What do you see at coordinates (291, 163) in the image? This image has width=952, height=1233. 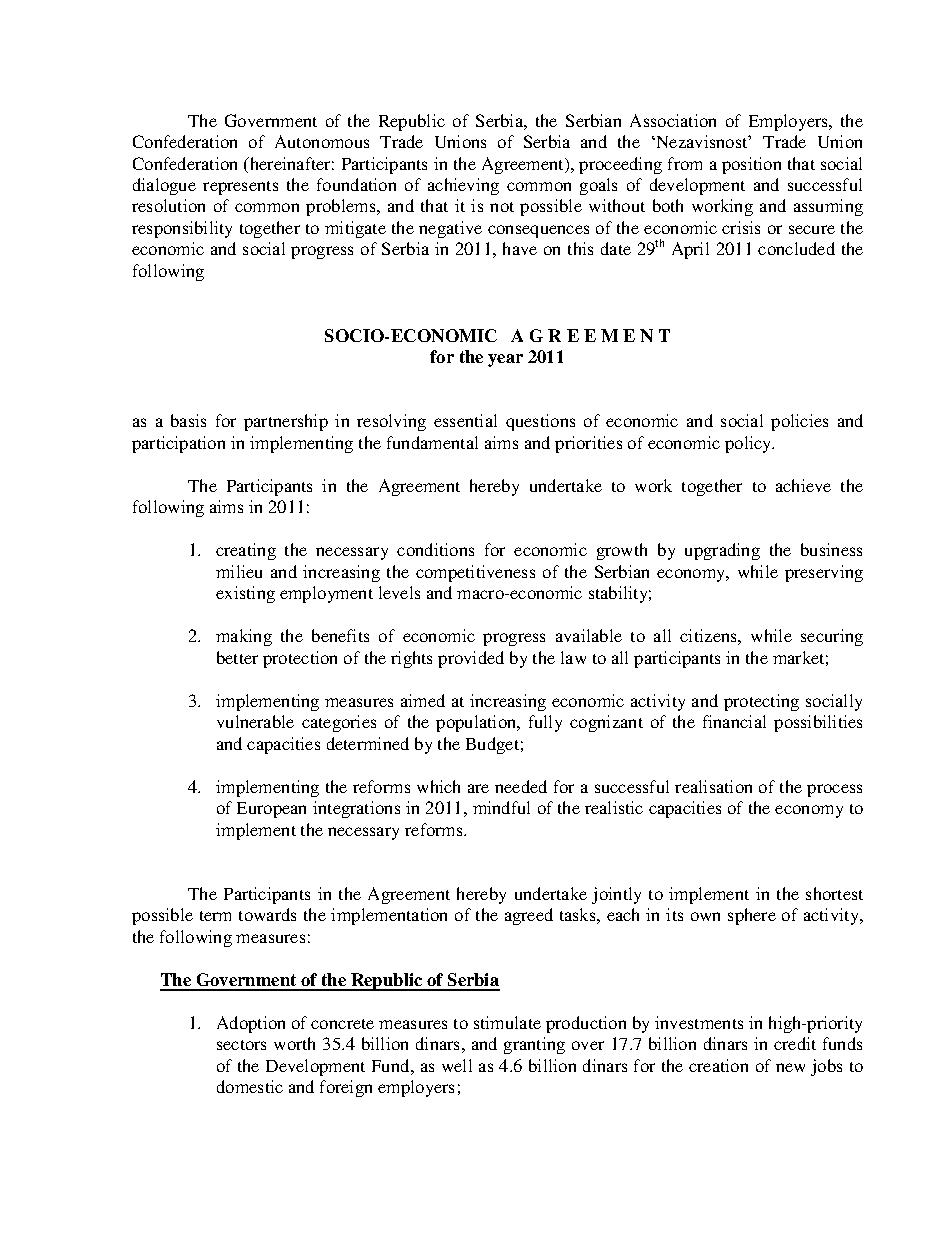 I see `hereinafter` at bounding box center [291, 163].
